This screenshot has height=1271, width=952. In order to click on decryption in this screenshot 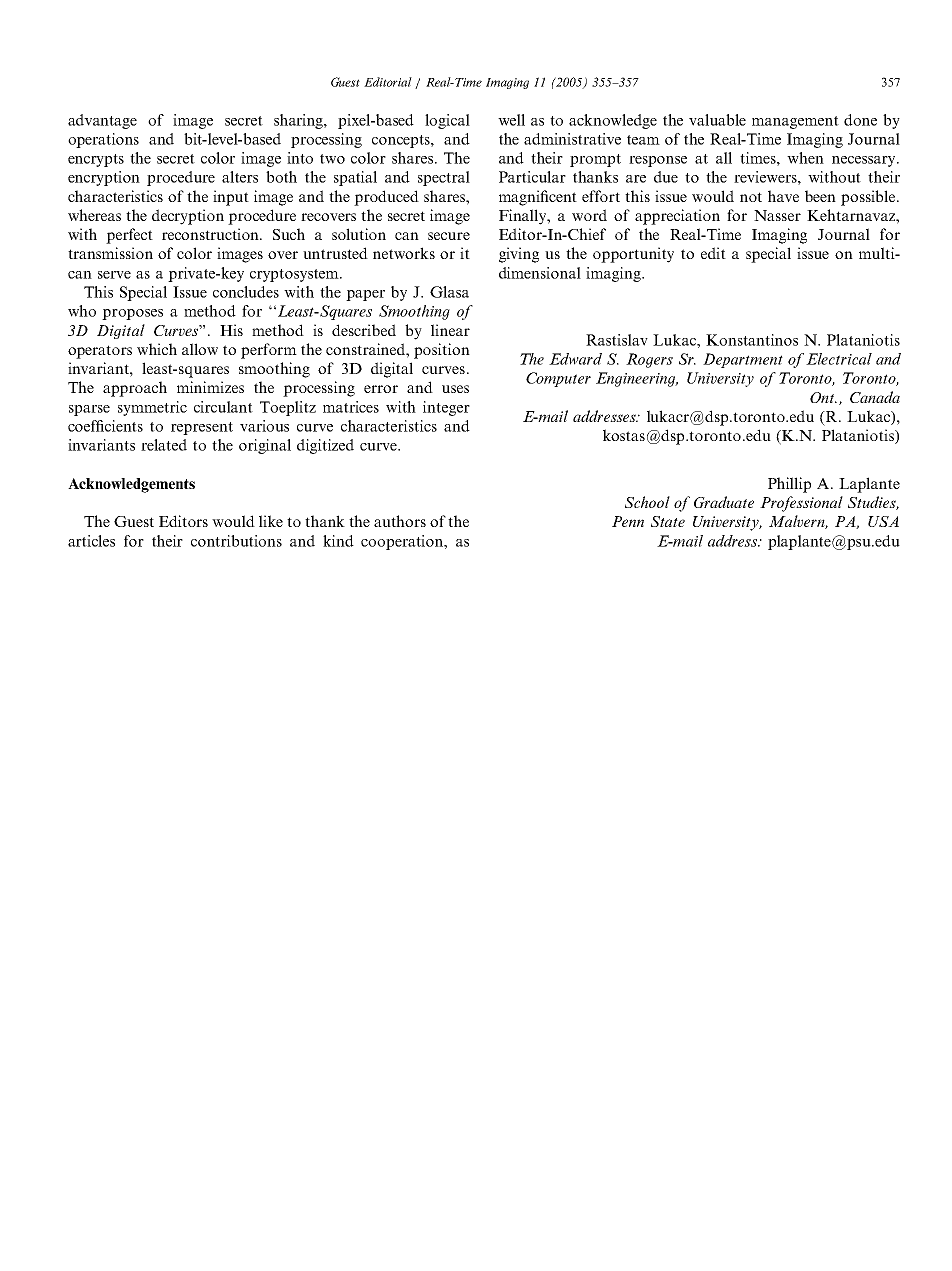, I will do `click(188, 217)`.
